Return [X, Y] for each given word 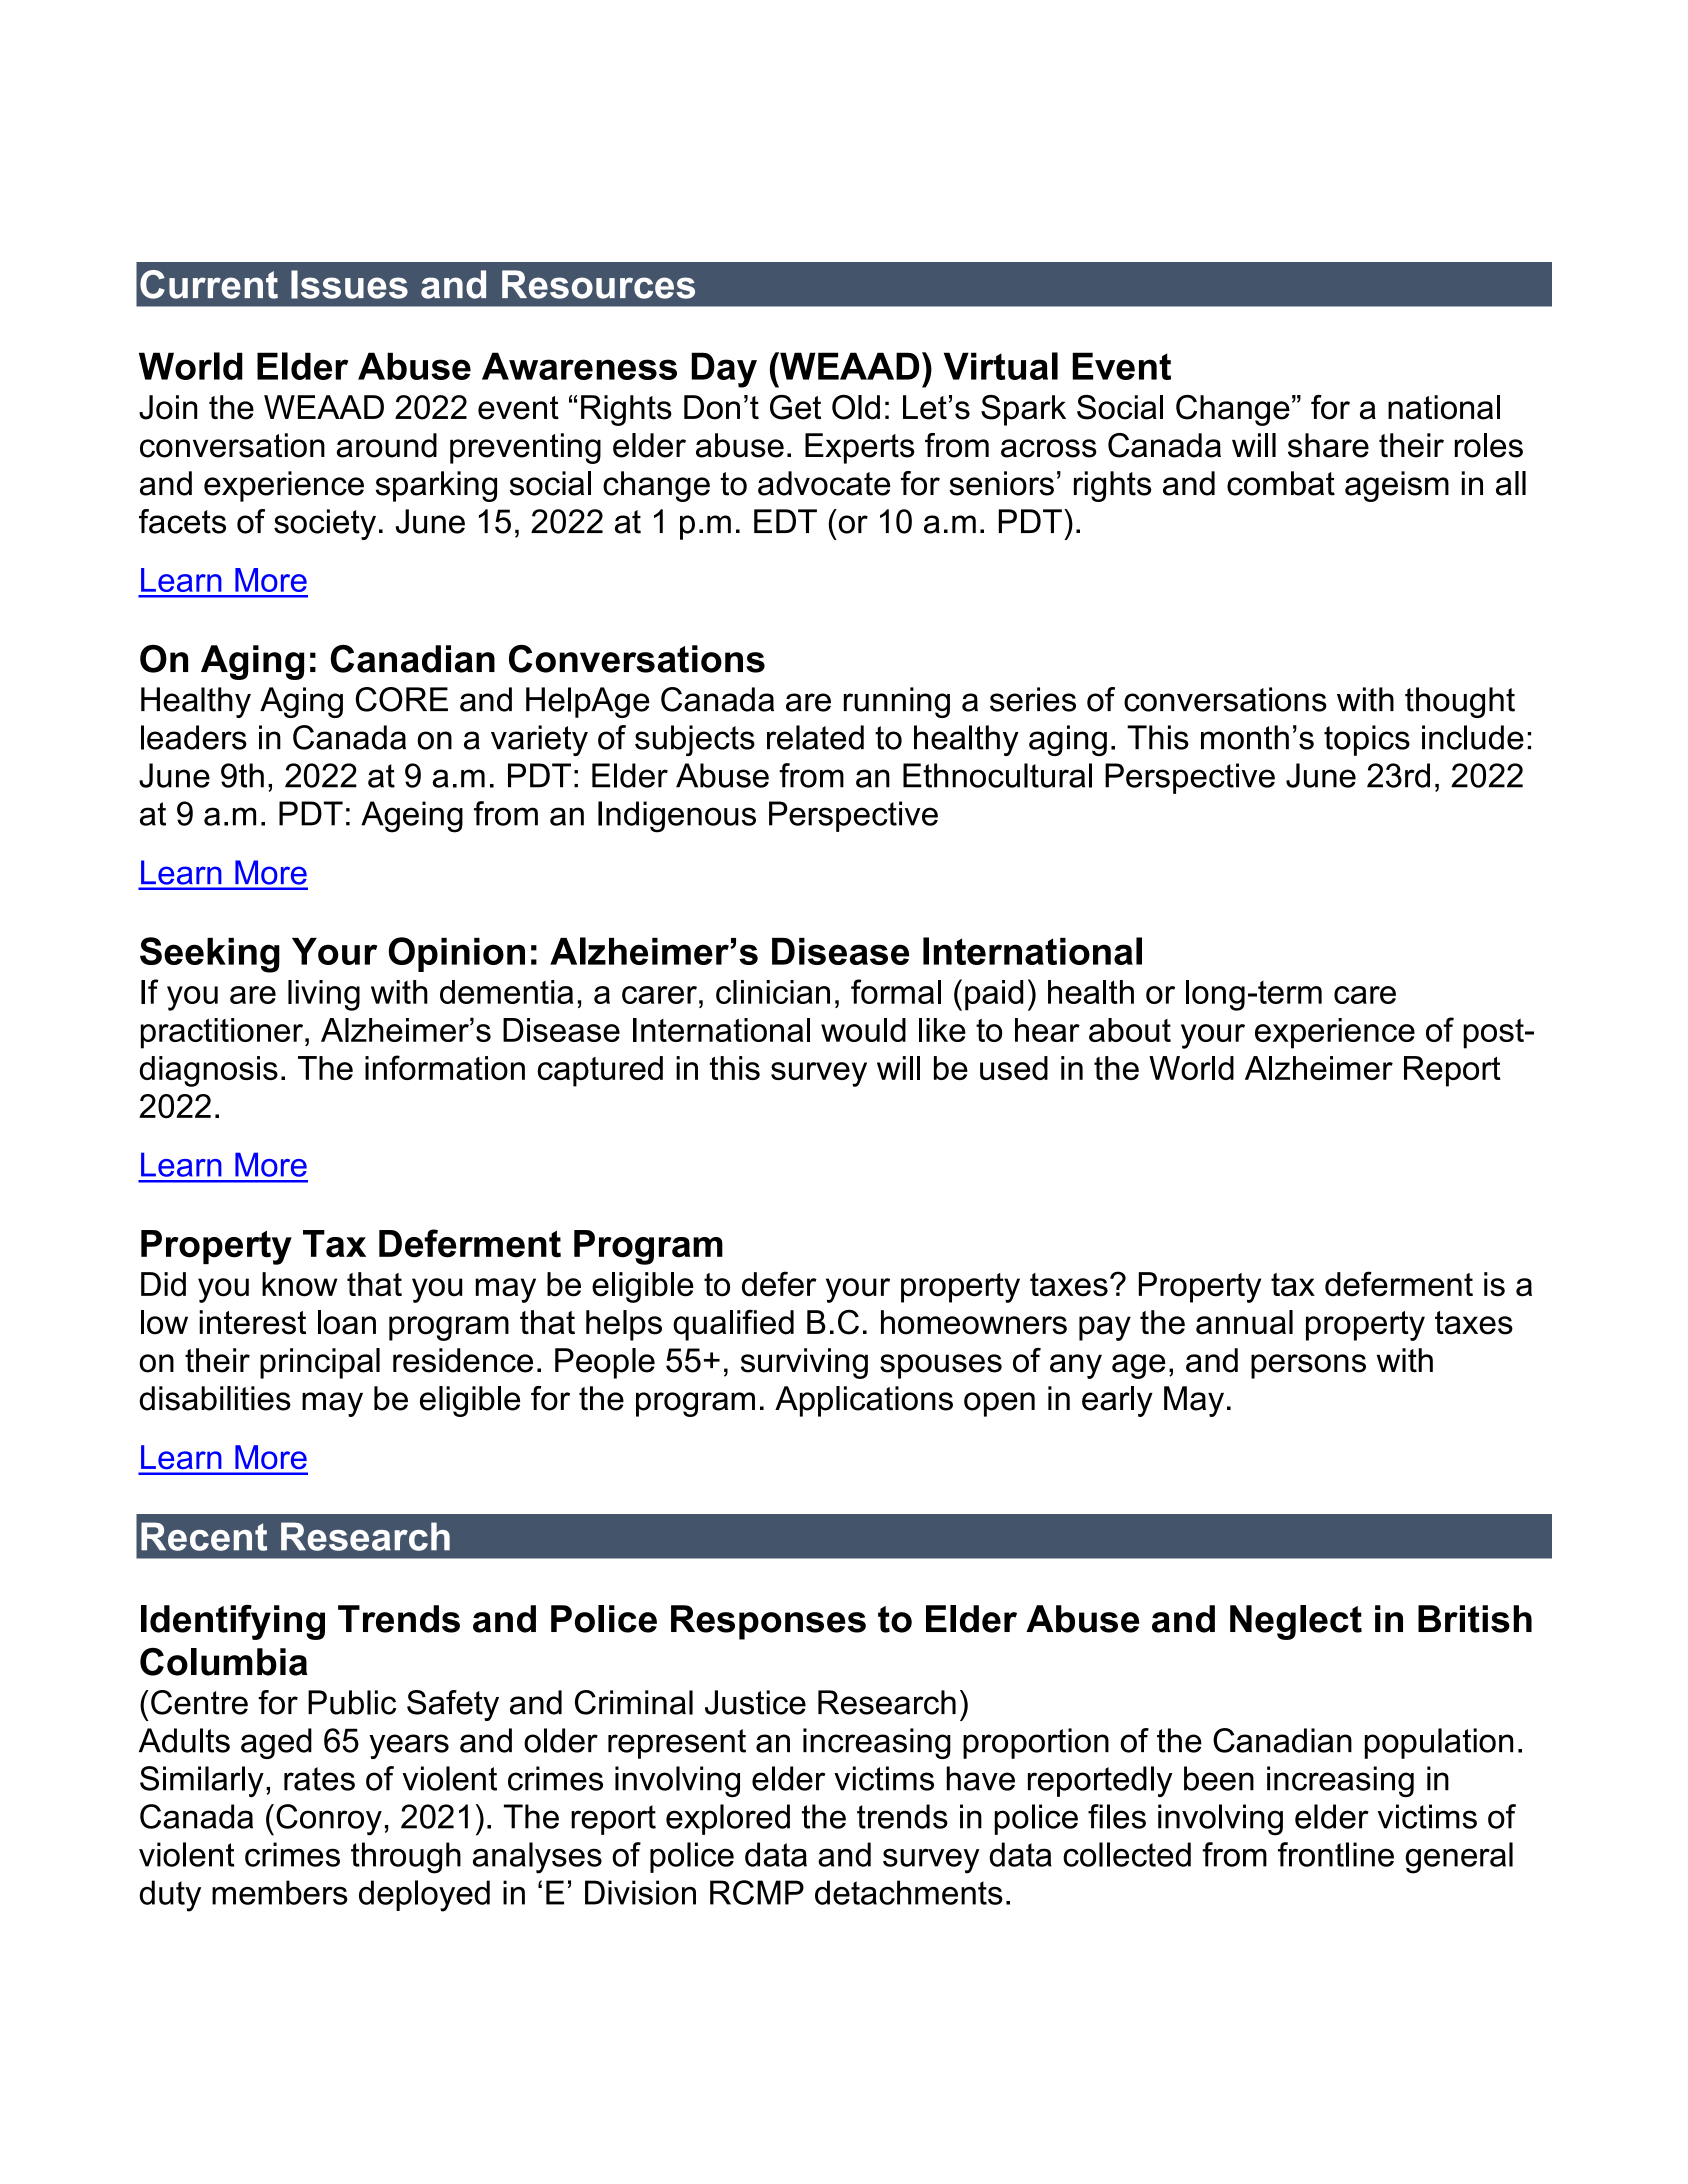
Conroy [329, 1820]
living [324, 995]
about [1130, 1030]
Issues [349, 284]
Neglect [1296, 1622]
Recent [204, 1536]
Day [724, 370]
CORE [401, 699]
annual [1244, 1322]
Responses [768, 1622]
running [897, 702]
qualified [733, 1325]
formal [896, 991]
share [1328, 445]
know [299, 1284]
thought [1460, 702]
